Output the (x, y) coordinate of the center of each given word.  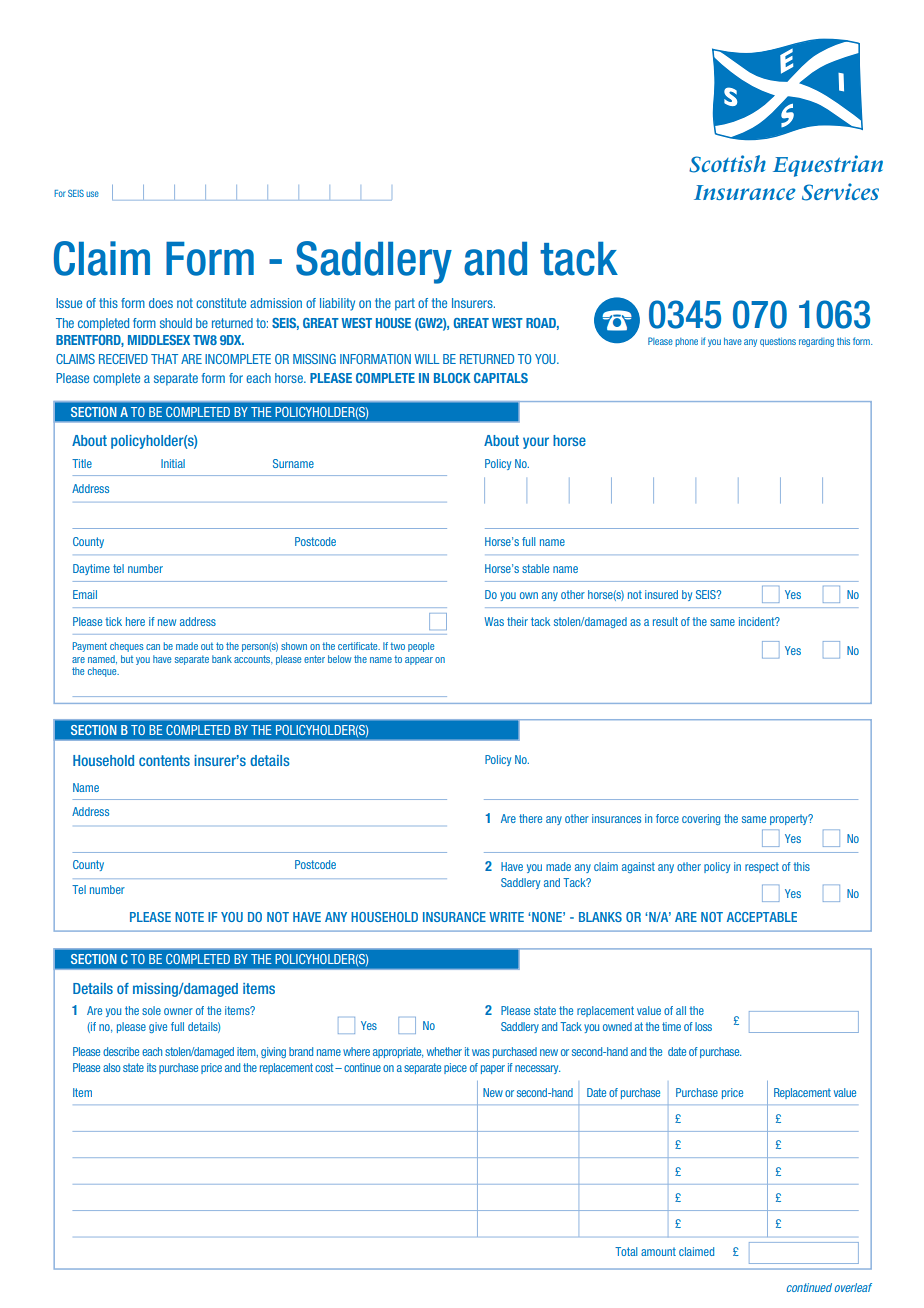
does (161, 303)
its (151, 1067)
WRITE (506, 917)
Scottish (727, 164)
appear (419, 661)
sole (151, 1010)
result (665, 621)
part (405, 304)
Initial (173, 463)
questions (778, 342)
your (536, 443)
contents (164, 760)
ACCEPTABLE (762, 917)
